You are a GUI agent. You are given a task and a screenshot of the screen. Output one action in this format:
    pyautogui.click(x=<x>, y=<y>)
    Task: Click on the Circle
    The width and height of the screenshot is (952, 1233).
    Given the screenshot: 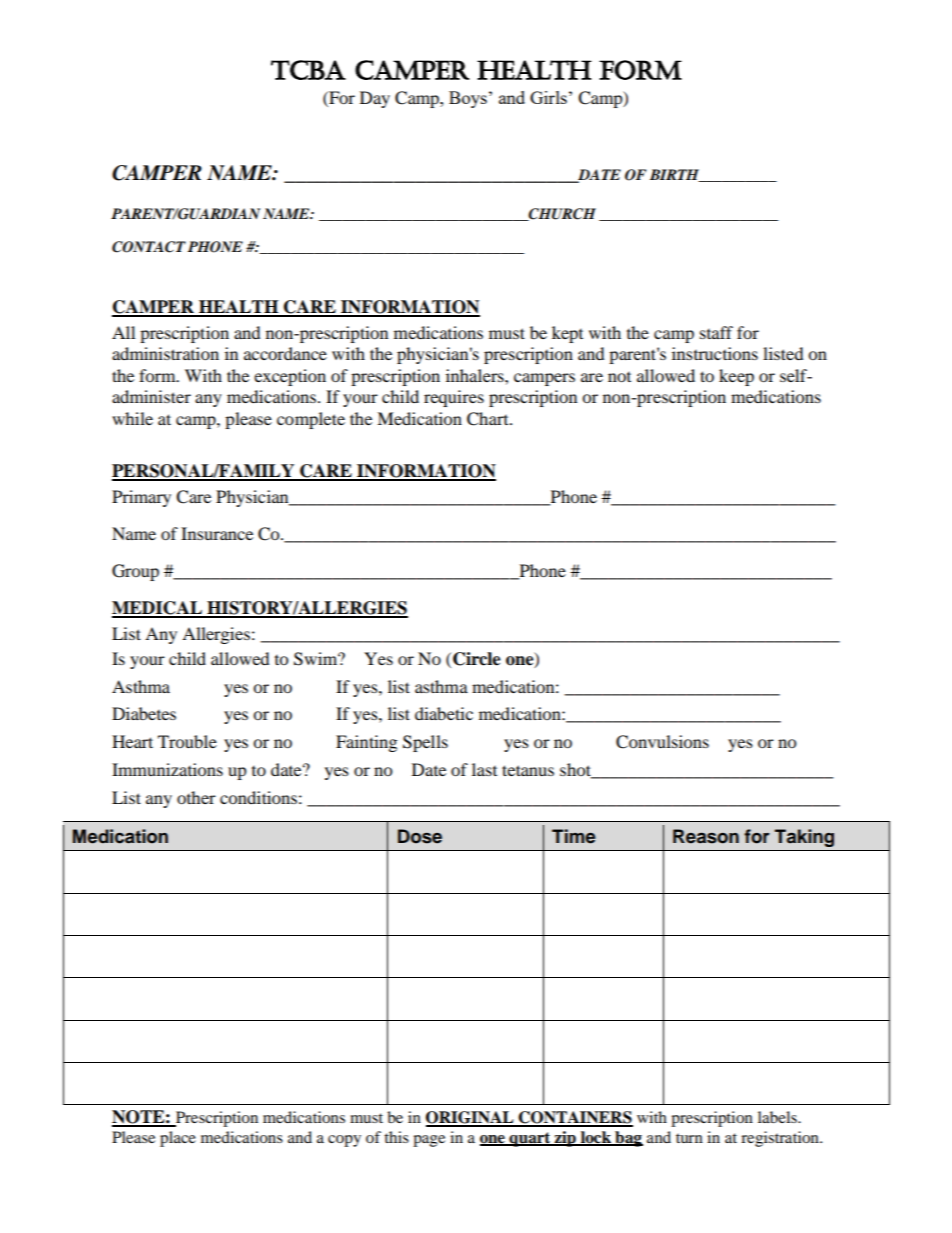 What is the action you would take?
    pyautogui.click(x=477, y=659)
